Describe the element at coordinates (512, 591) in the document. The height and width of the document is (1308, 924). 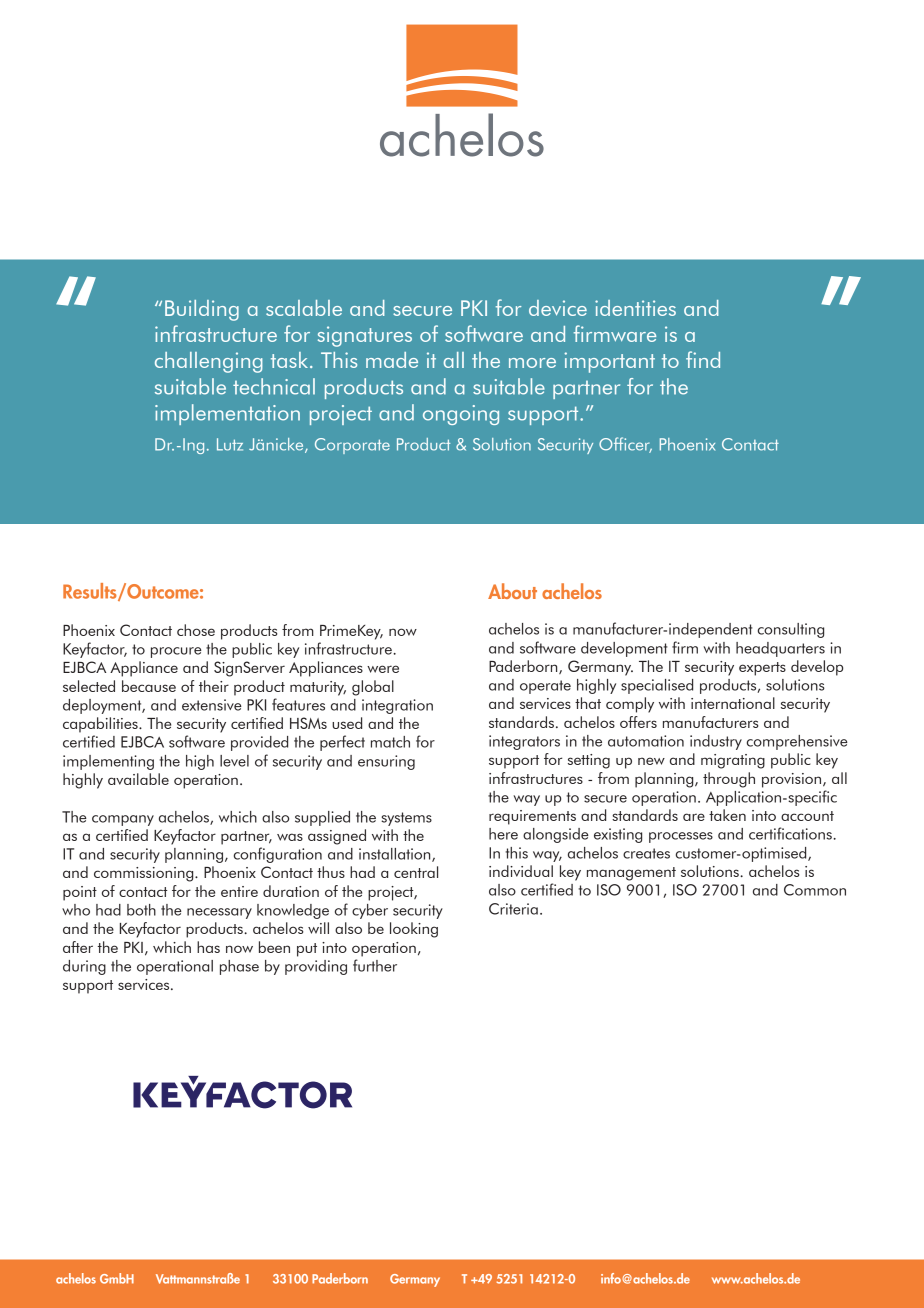
I see `About` at that location.
